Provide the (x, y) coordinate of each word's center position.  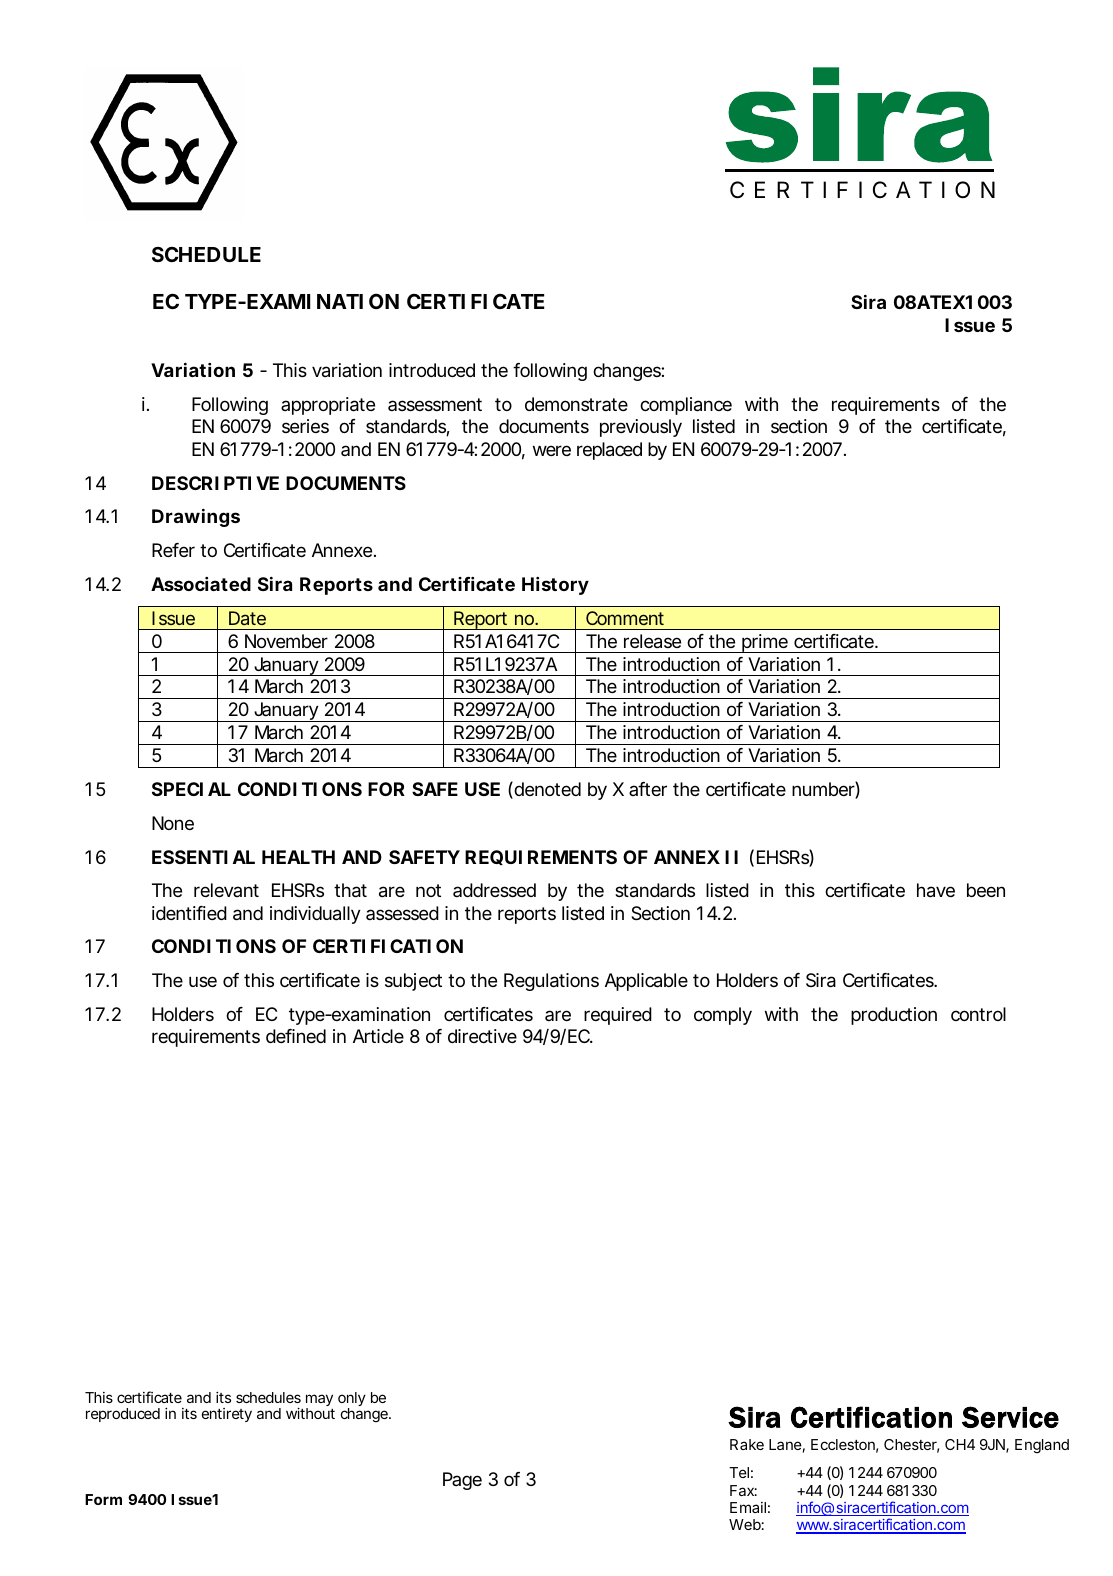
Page (462, 1481)
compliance (686, 406)
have (936, 890)
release (652, 641)
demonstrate (576, 404)
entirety (227, 1415)
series (305, 426)
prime (765, 643)
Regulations (551, 982)
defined (296, 1036)
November (286, 641)
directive (482, 1036)
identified (189, 913)
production (894, 1016)
